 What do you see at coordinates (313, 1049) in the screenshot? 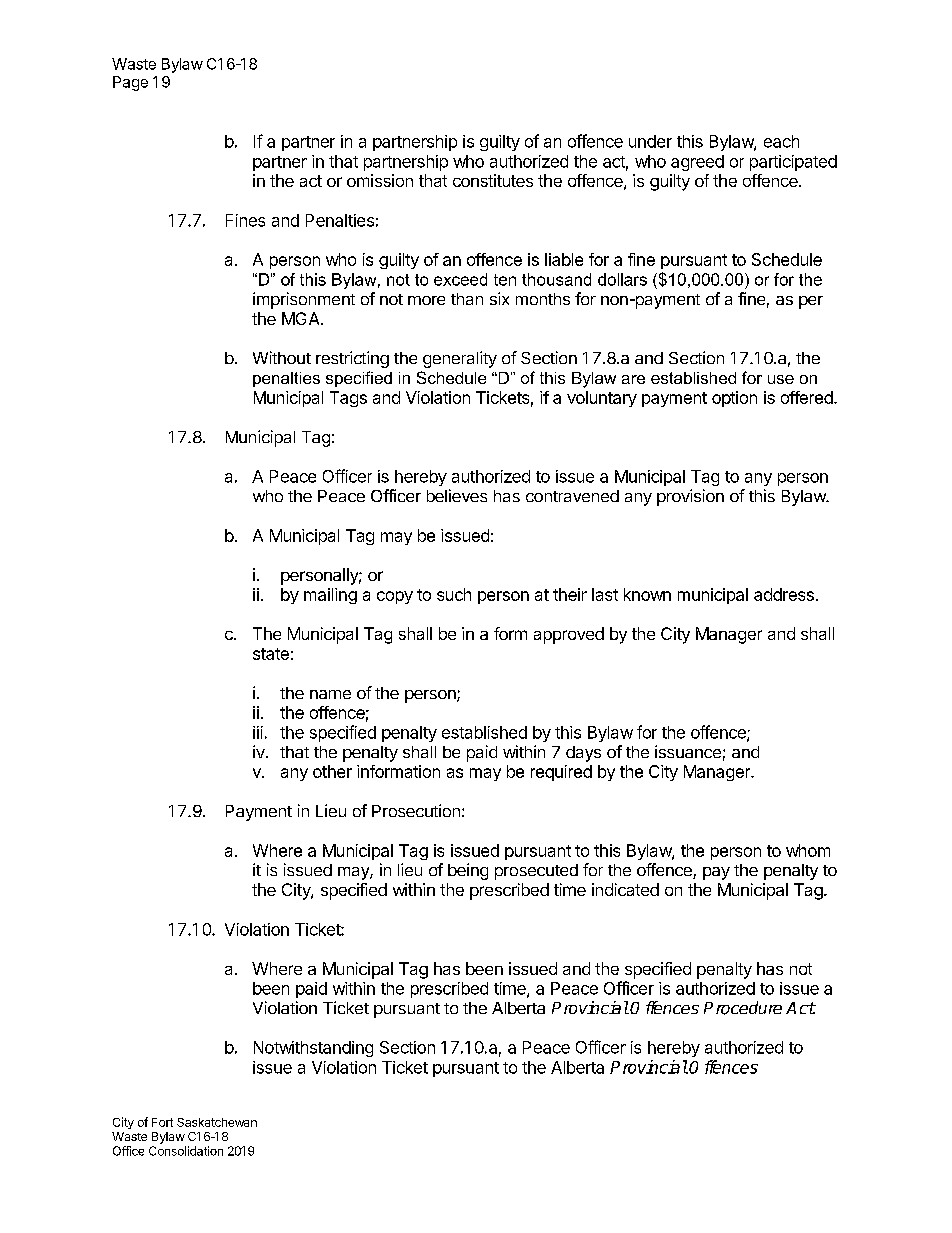
I see `Notwithstanding` at bounding box center [313, 1049].
